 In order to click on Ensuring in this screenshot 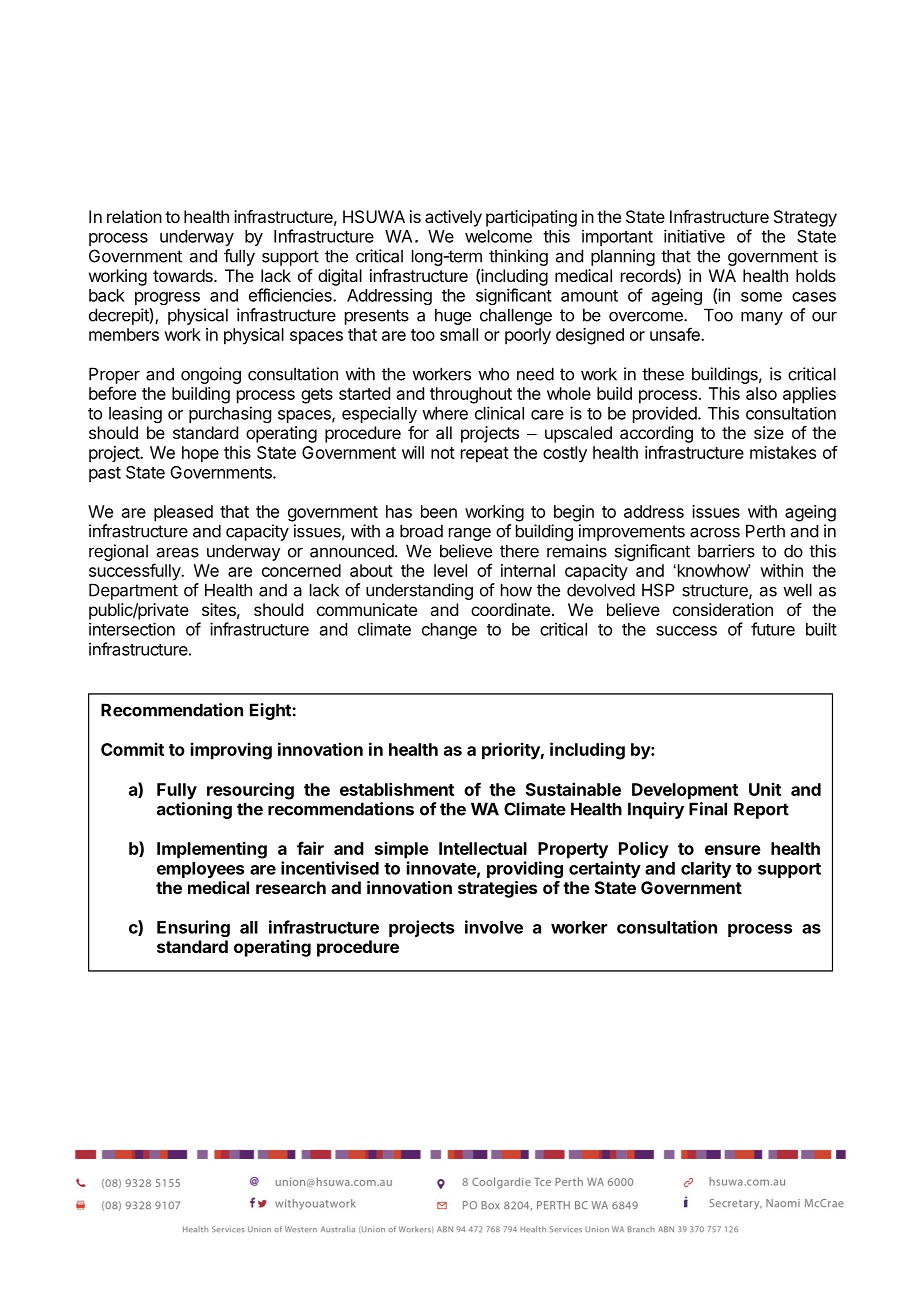, I will do `click(193, 928)`.
